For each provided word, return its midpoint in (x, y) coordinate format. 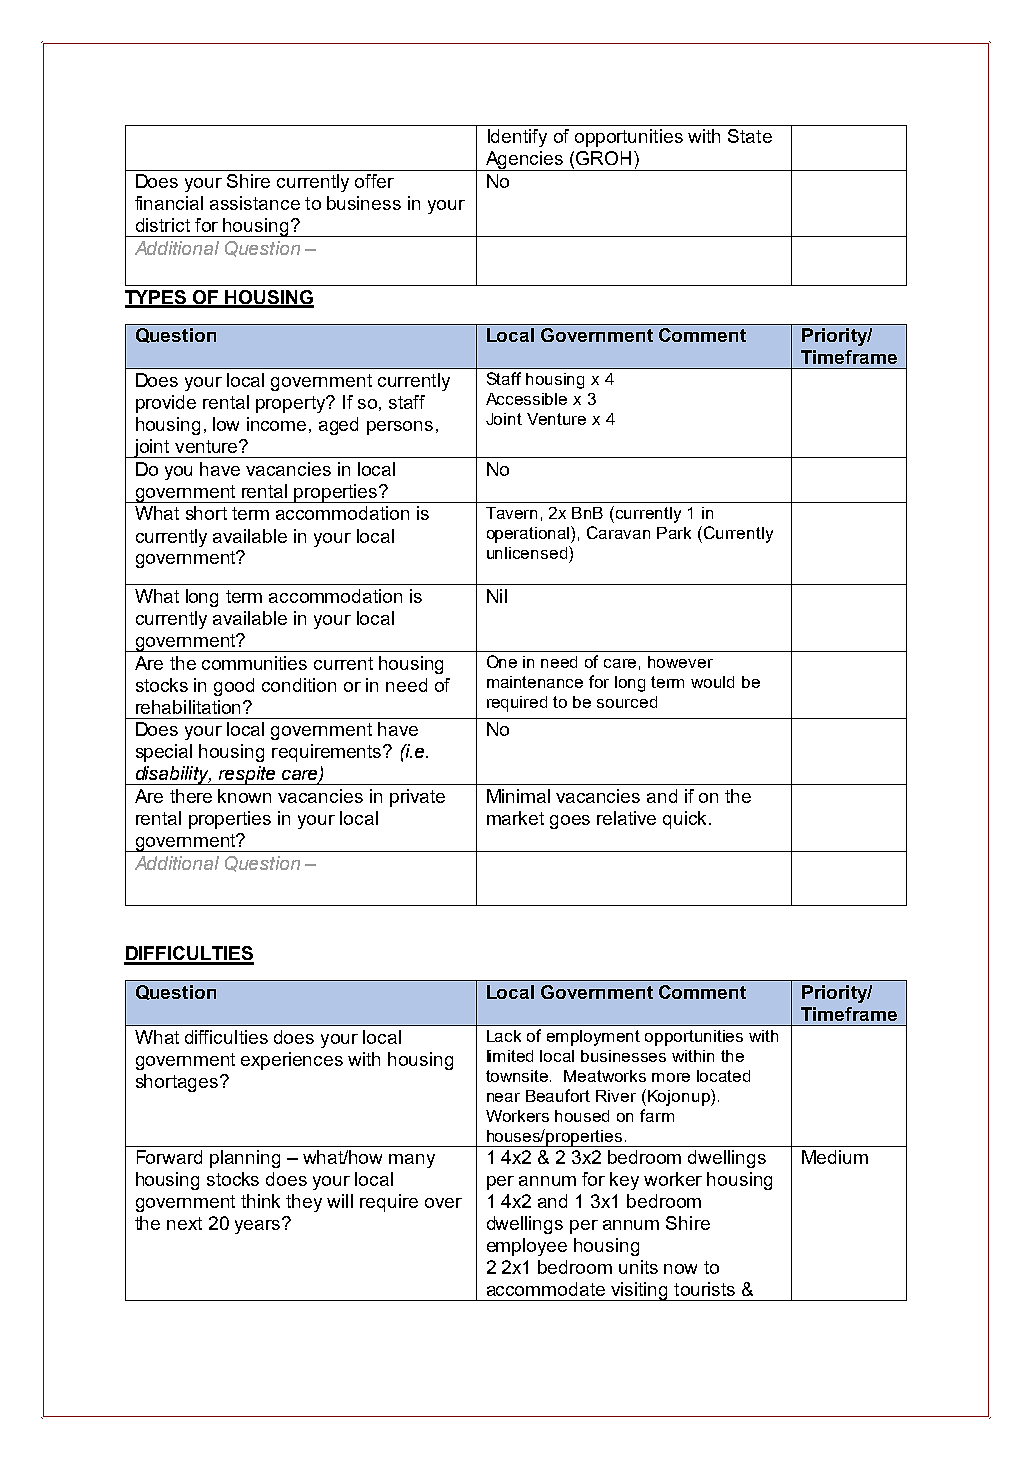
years (259, 1226)
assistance (255, 203)
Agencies (524, 161)
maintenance (535, 682)
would (712, 682)
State (750, 136)
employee (527, 1247)
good (234, 687)
